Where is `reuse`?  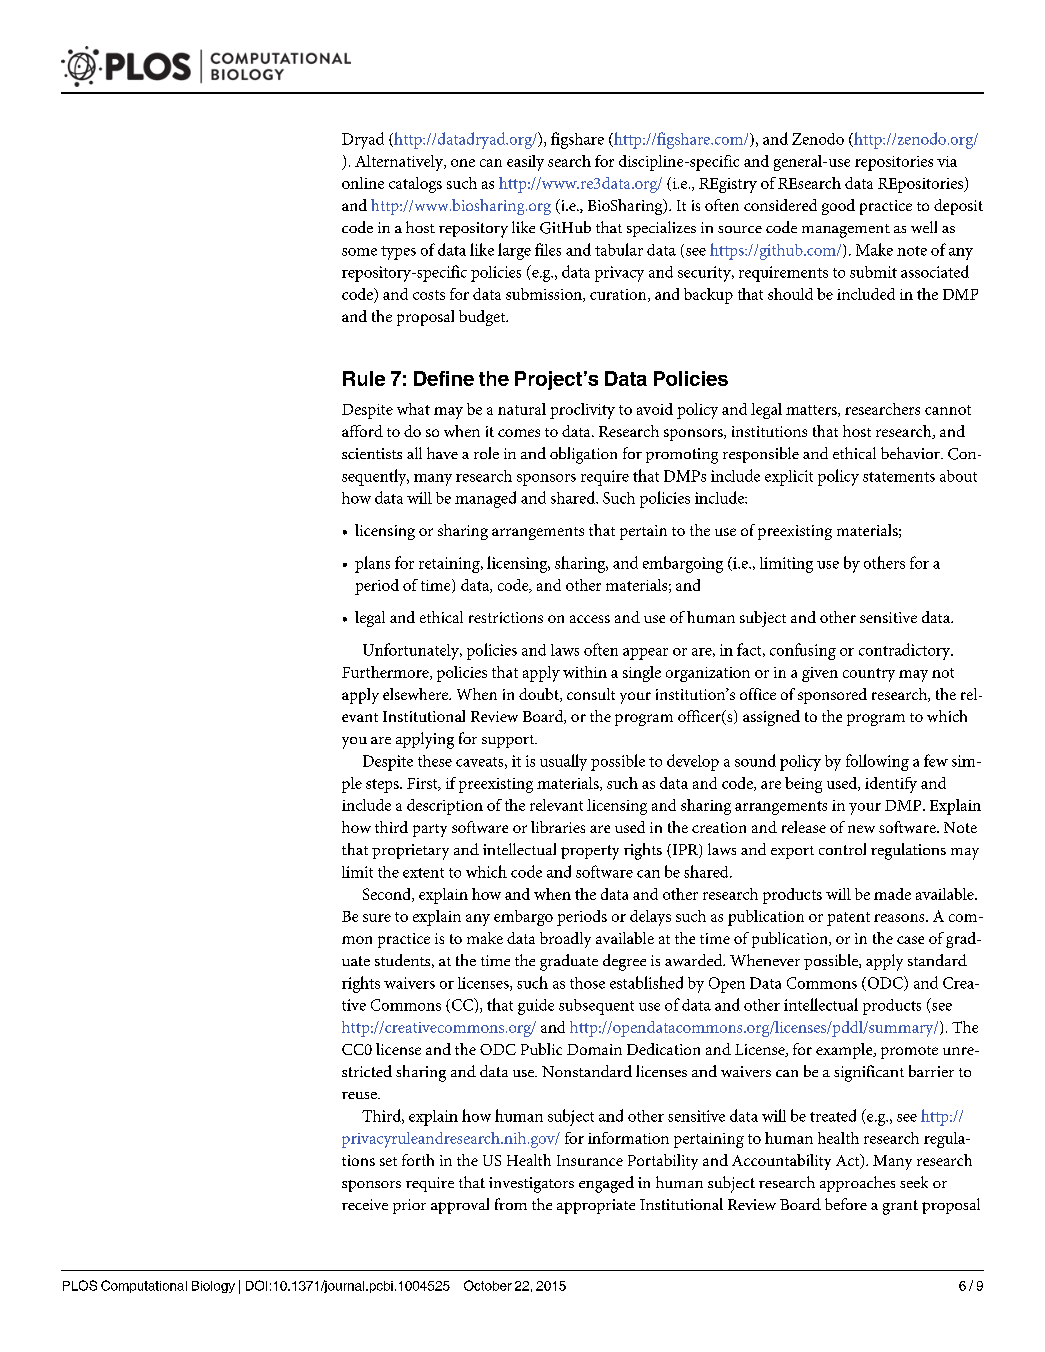
reuse is located at coordinates (360, 1095).
